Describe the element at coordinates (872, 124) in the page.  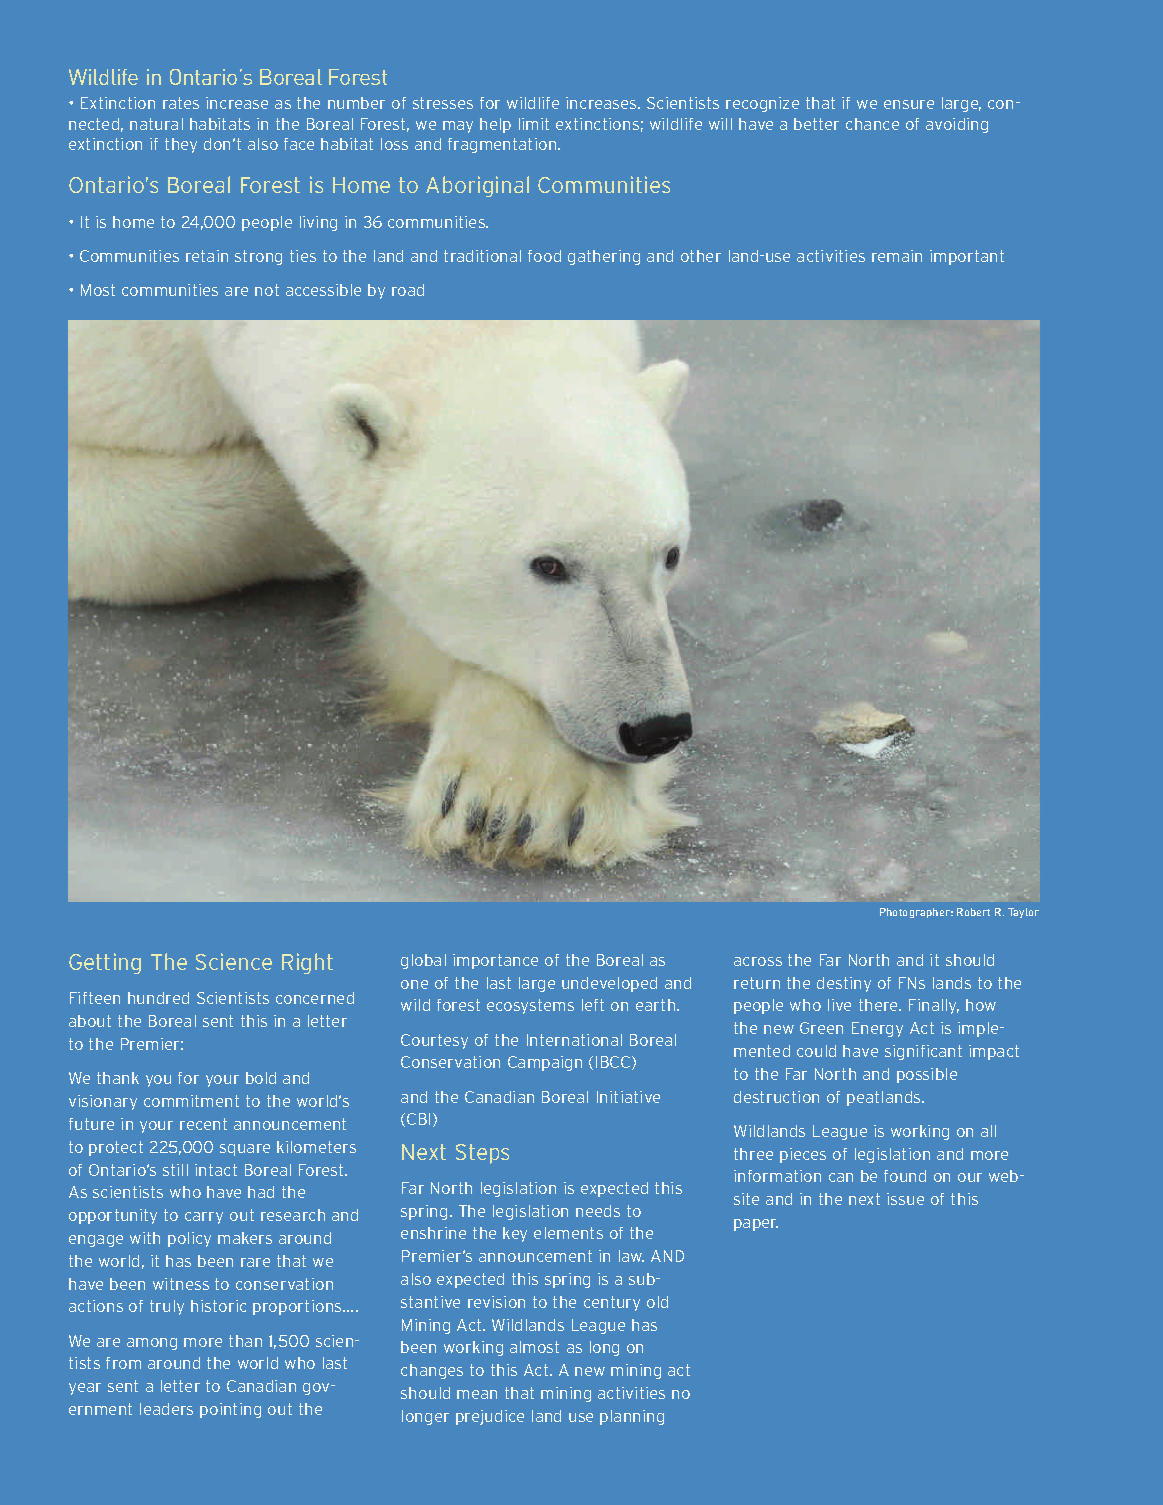
I see `chance` at that location.
